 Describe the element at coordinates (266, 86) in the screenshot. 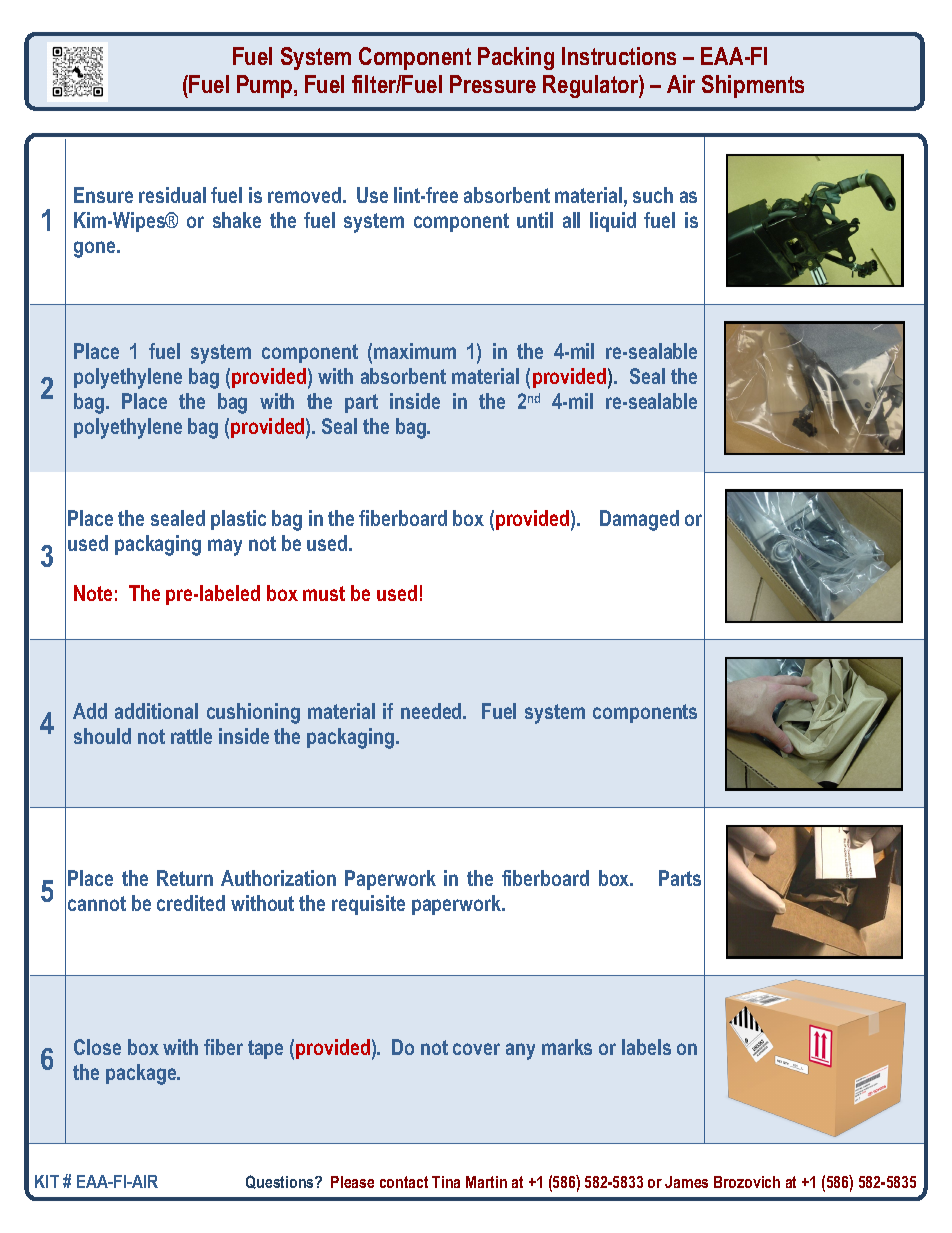

I see `Pump` at that location.
